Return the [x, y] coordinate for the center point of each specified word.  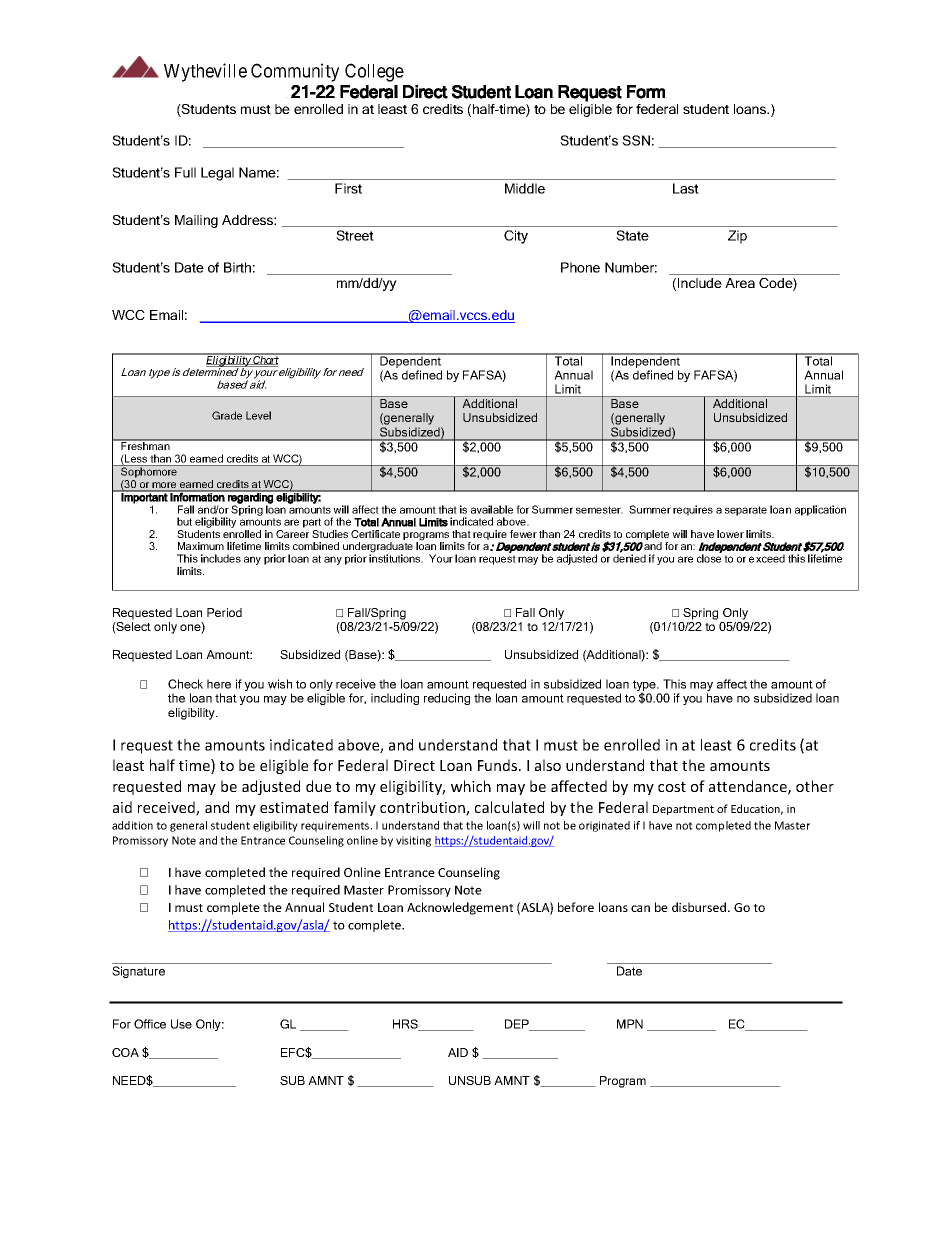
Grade [227, 415]
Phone [580, 267]
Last [686, 188]
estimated [294, 807]
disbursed [700, 907]
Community [295, 72]
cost [672, 787]
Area [740, 283]
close [709, 558]
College [374, 72]
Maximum [201, 546]
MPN [630, 1024]
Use [181, 1024]
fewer [523, 534]
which [471, 786]
